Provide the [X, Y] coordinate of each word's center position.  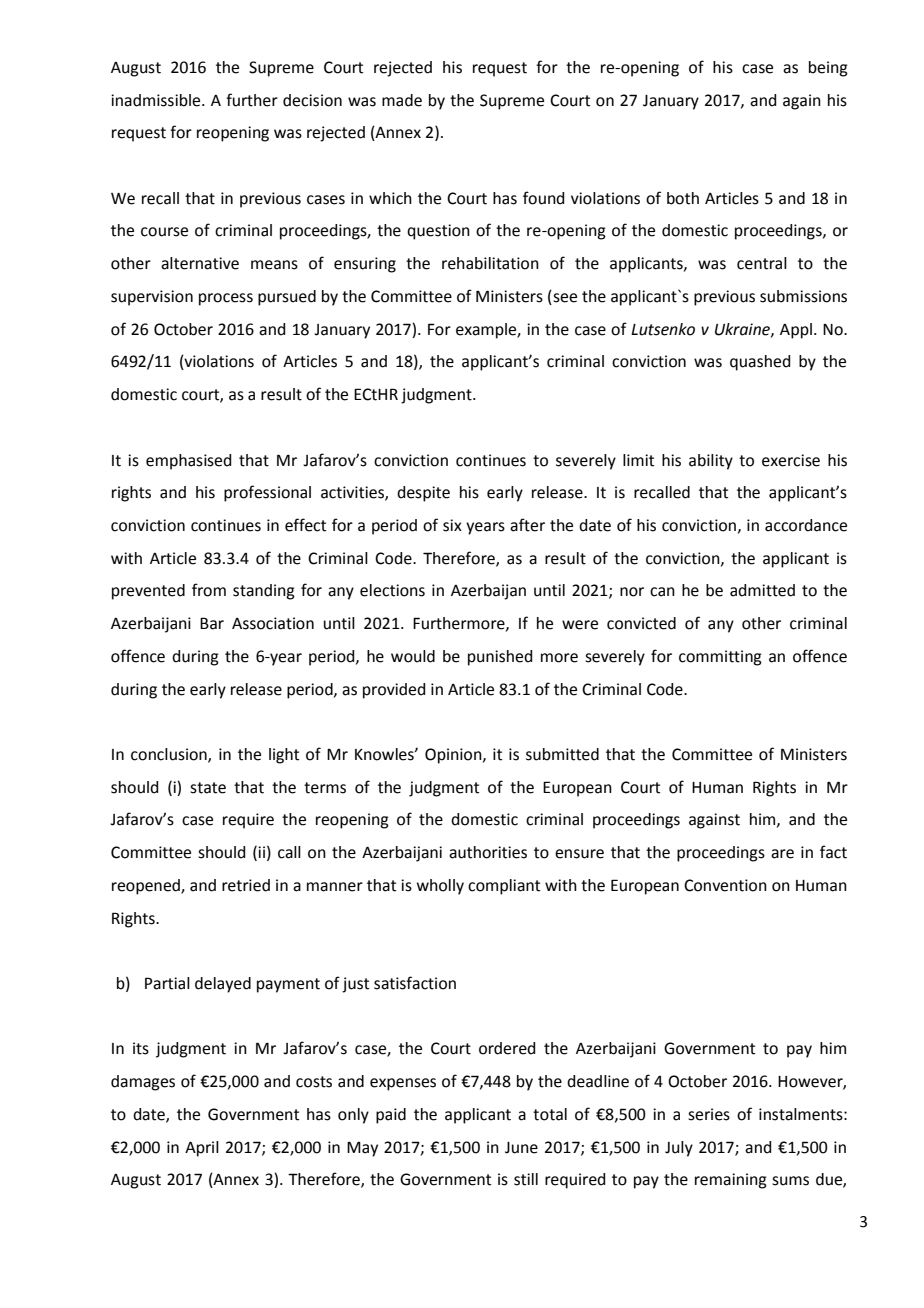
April [202, 1149]
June [521, 1148]
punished [500, 658]
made [402, 100]
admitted [762, 590]
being [828, 69]
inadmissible [157, 100]
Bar [212, 623]
